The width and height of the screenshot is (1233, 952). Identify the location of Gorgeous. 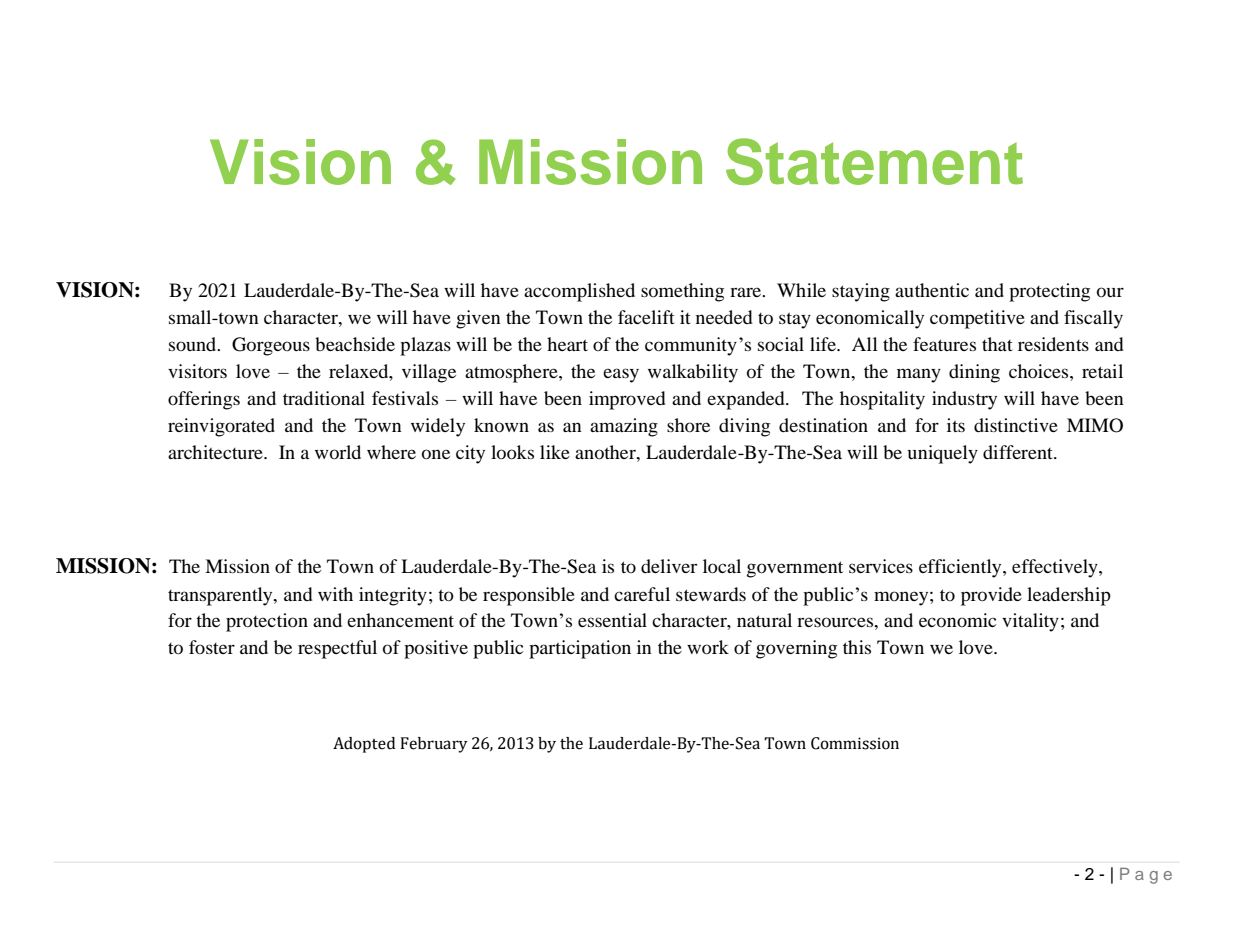
(271, 346).
